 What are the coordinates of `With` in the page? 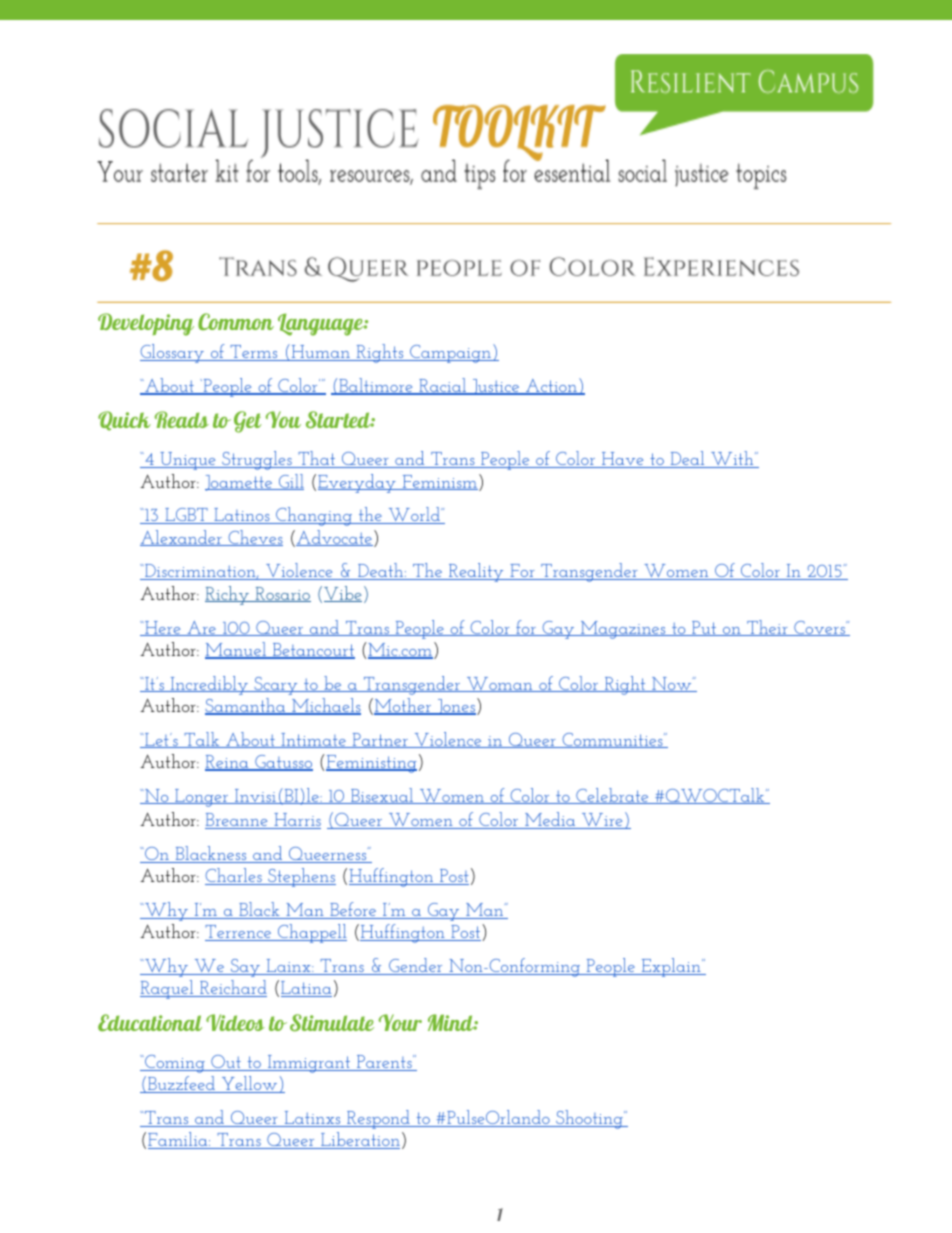 It's located at (732, 459).
